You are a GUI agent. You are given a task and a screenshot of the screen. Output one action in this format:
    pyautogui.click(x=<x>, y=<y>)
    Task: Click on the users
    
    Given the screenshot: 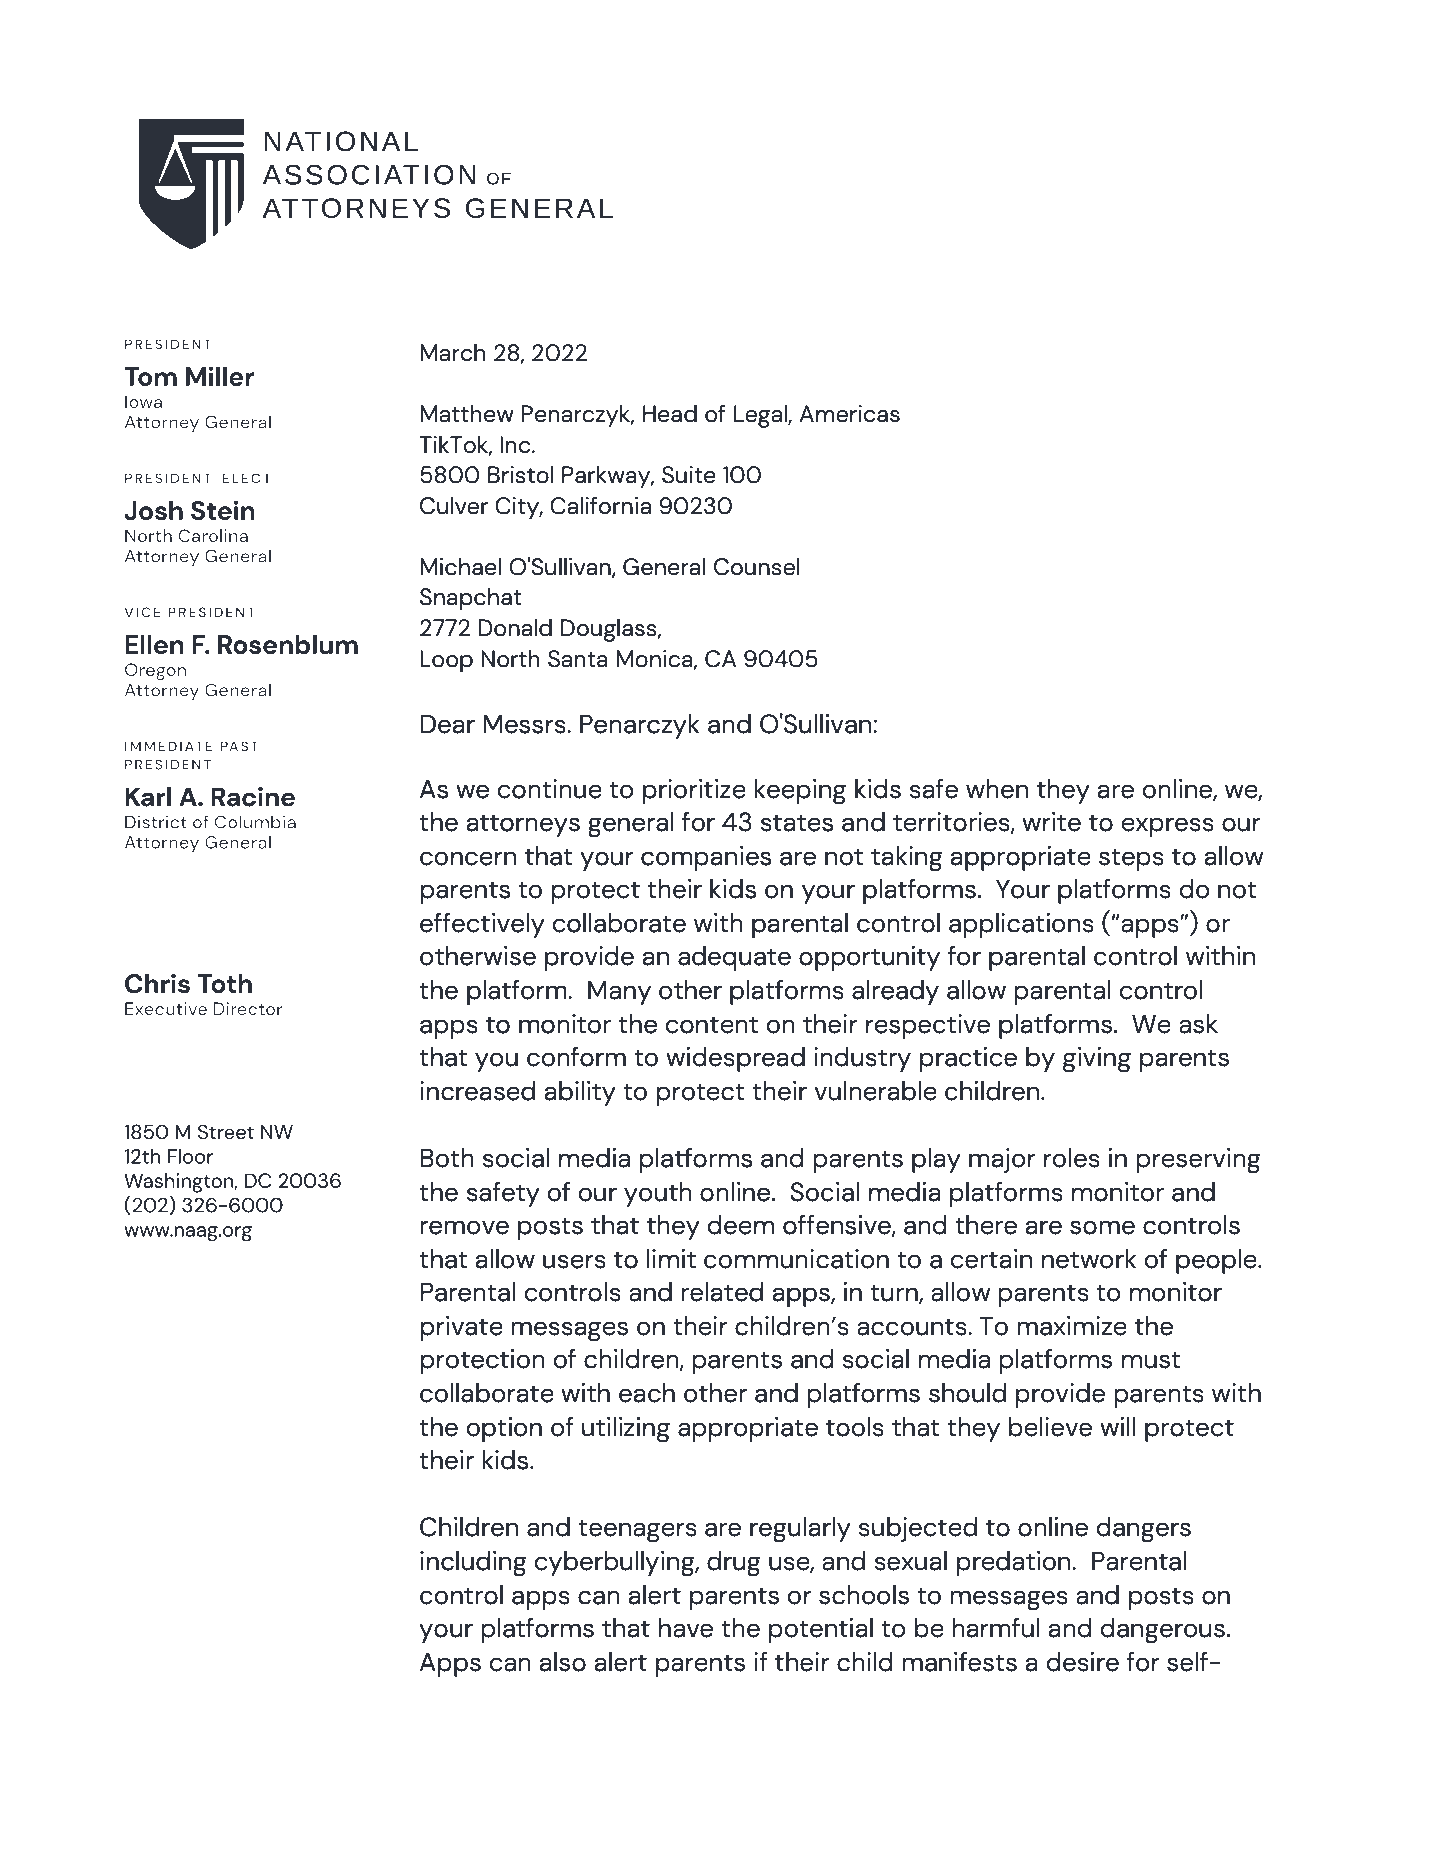 What is the action you would take?
    pyautogui.click(x=574, y=1261)
